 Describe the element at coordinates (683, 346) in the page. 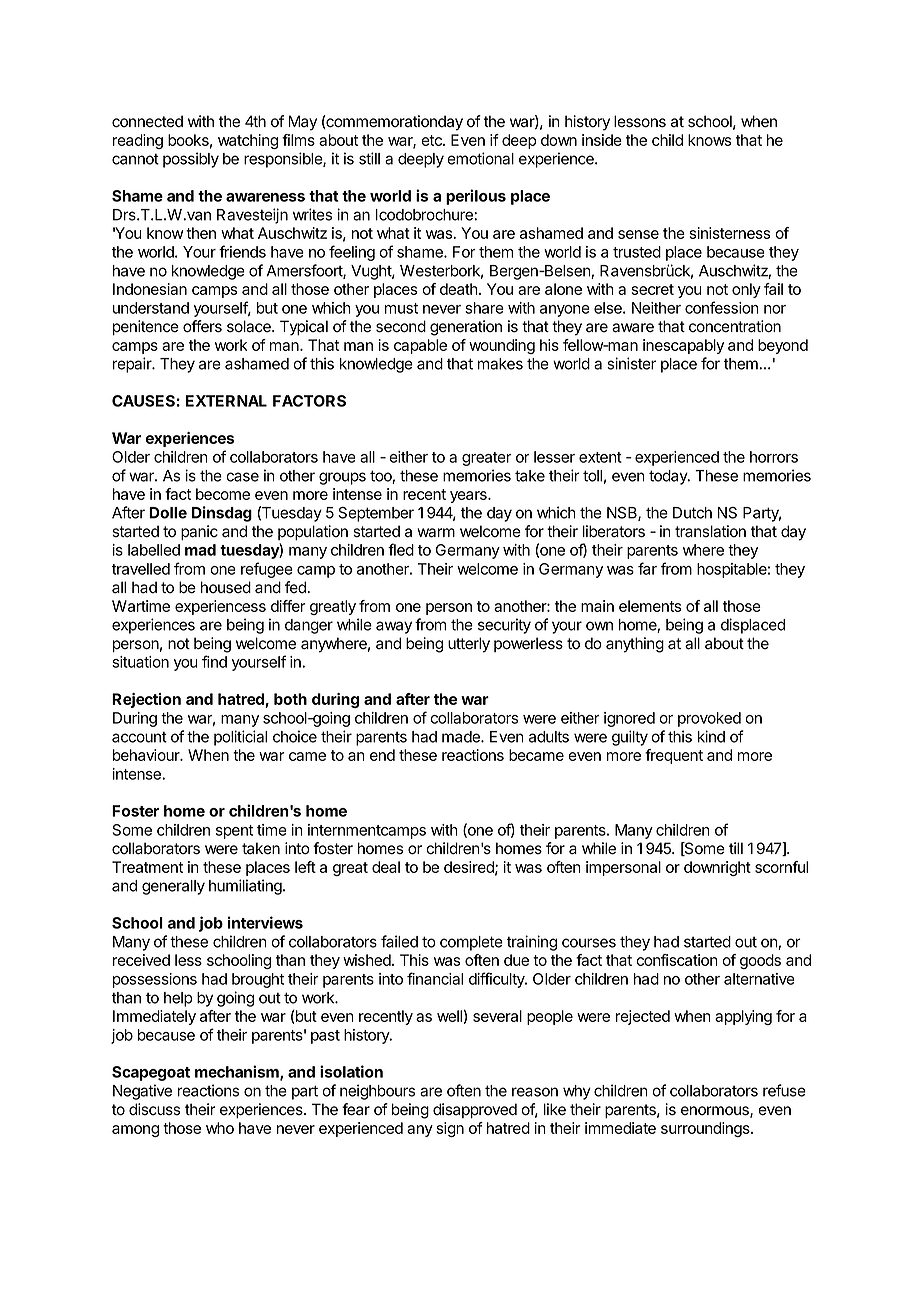

I see `inescapably` at that location.
